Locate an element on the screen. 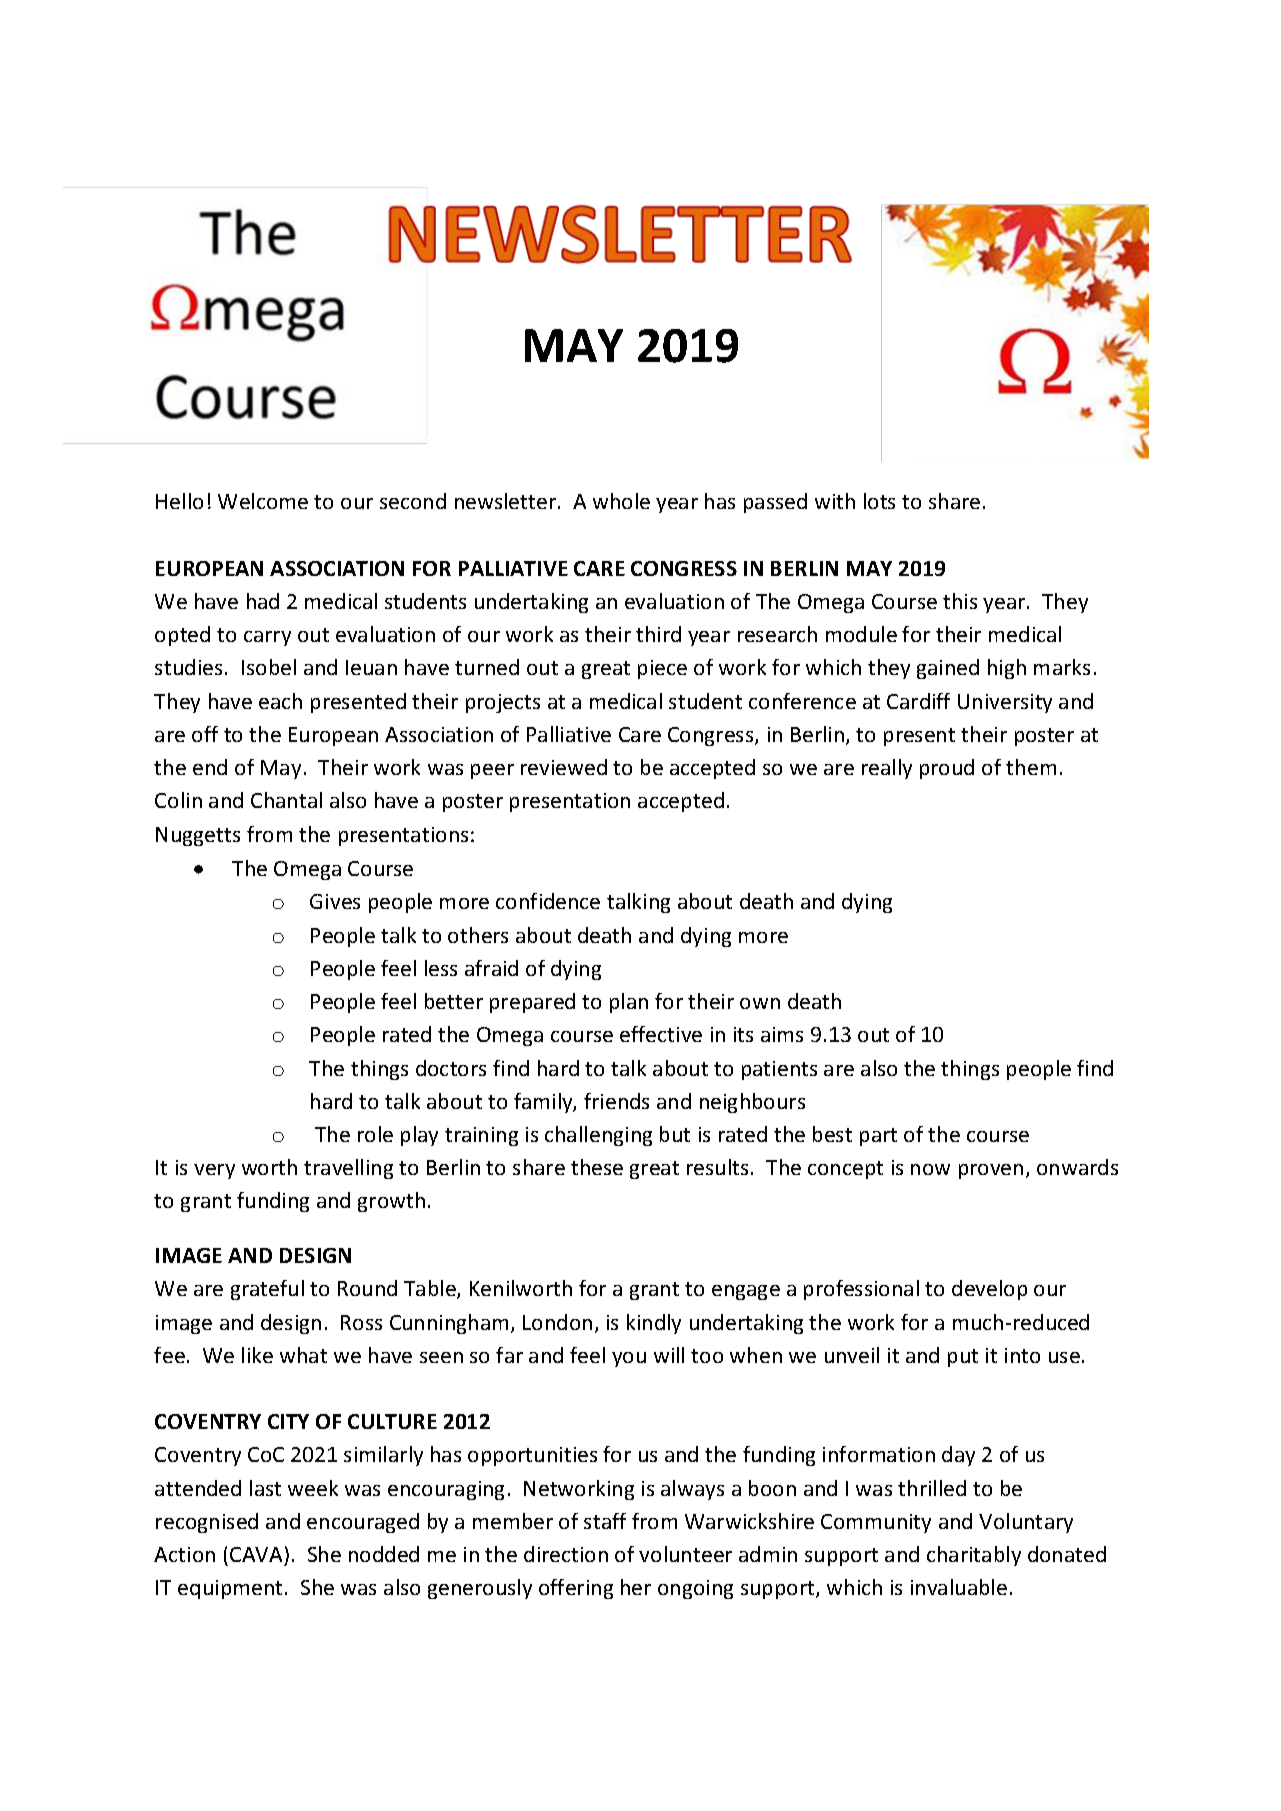 The height and width of the screenshot is (1811, 1281). charitably is located at coordinates (974, 1556).
